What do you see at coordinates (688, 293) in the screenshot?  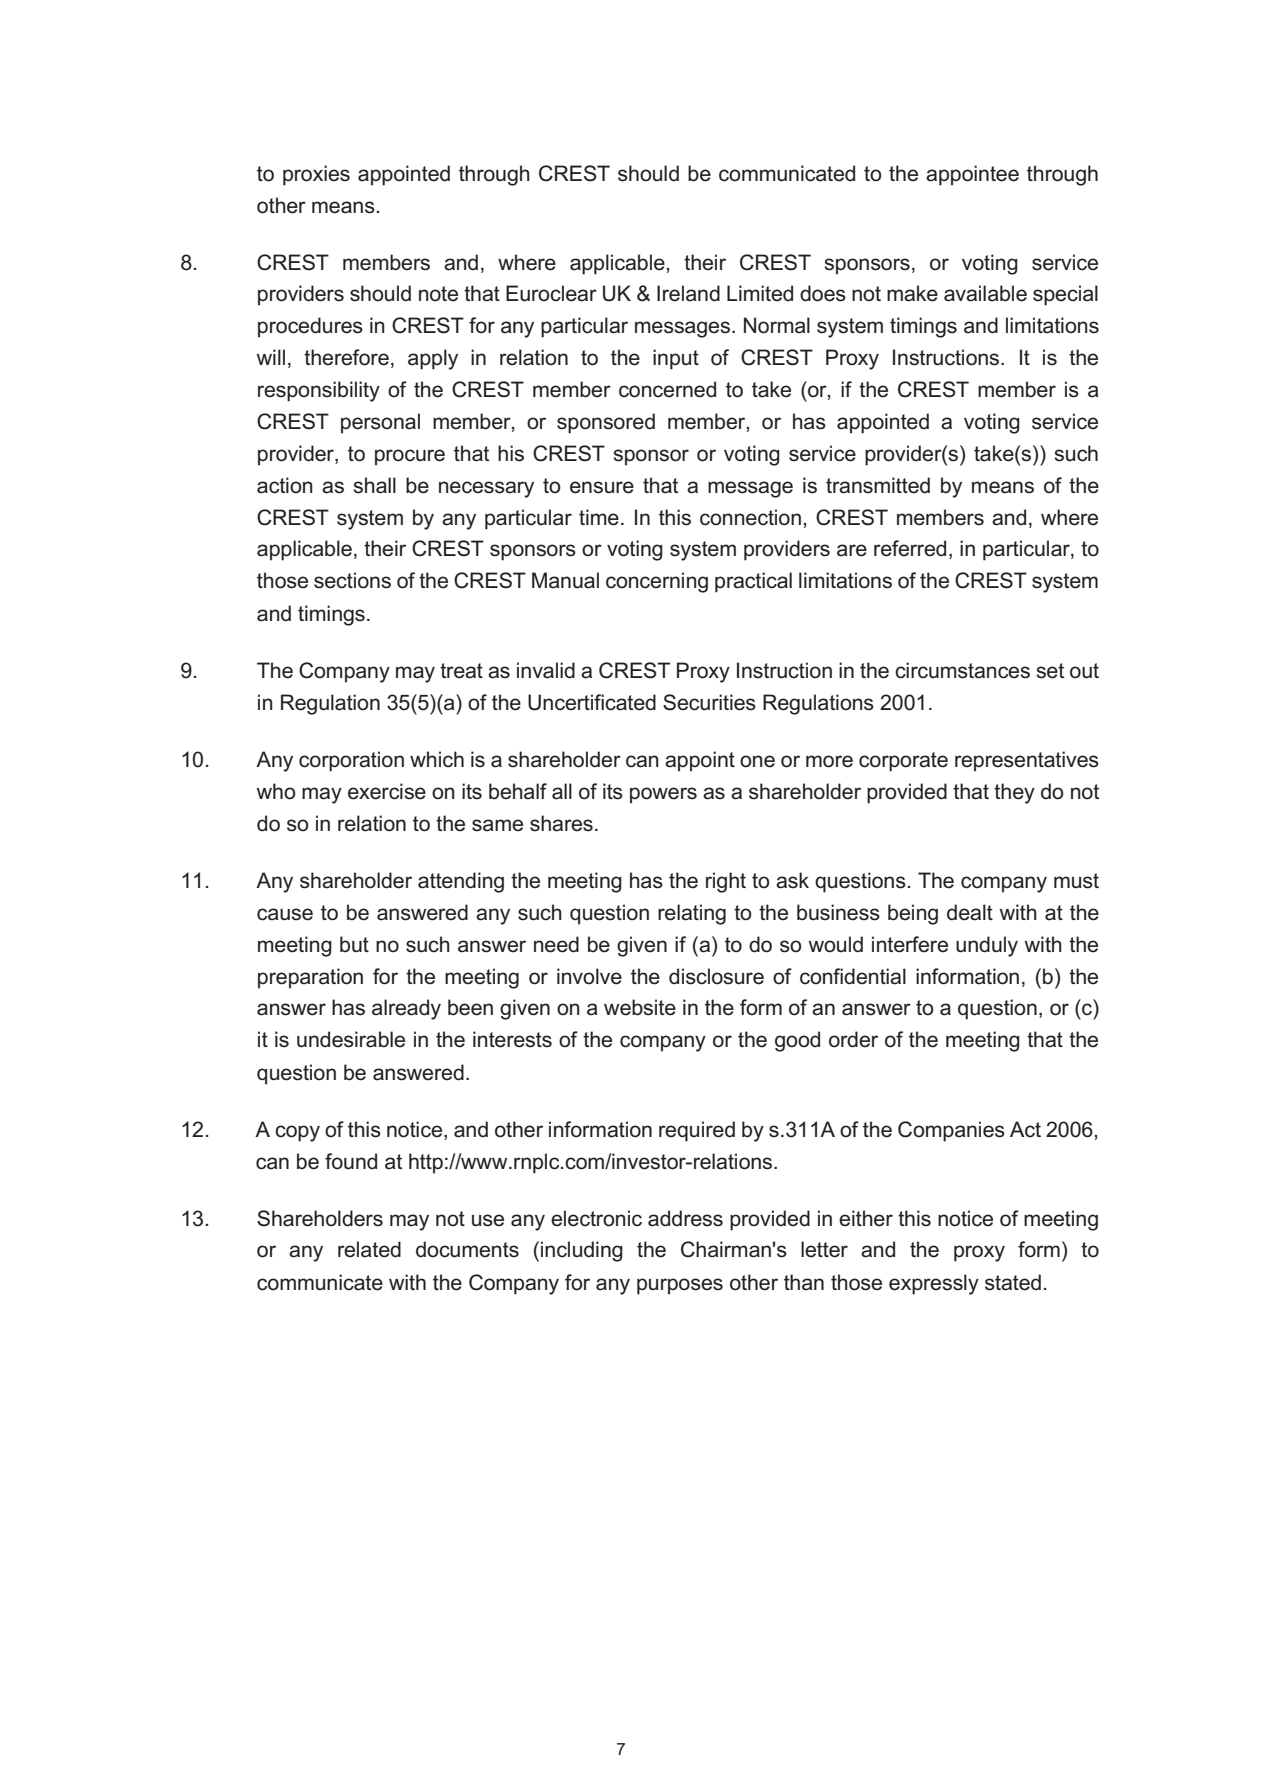 I see `Ireland` at bounding box center [688, 293].
